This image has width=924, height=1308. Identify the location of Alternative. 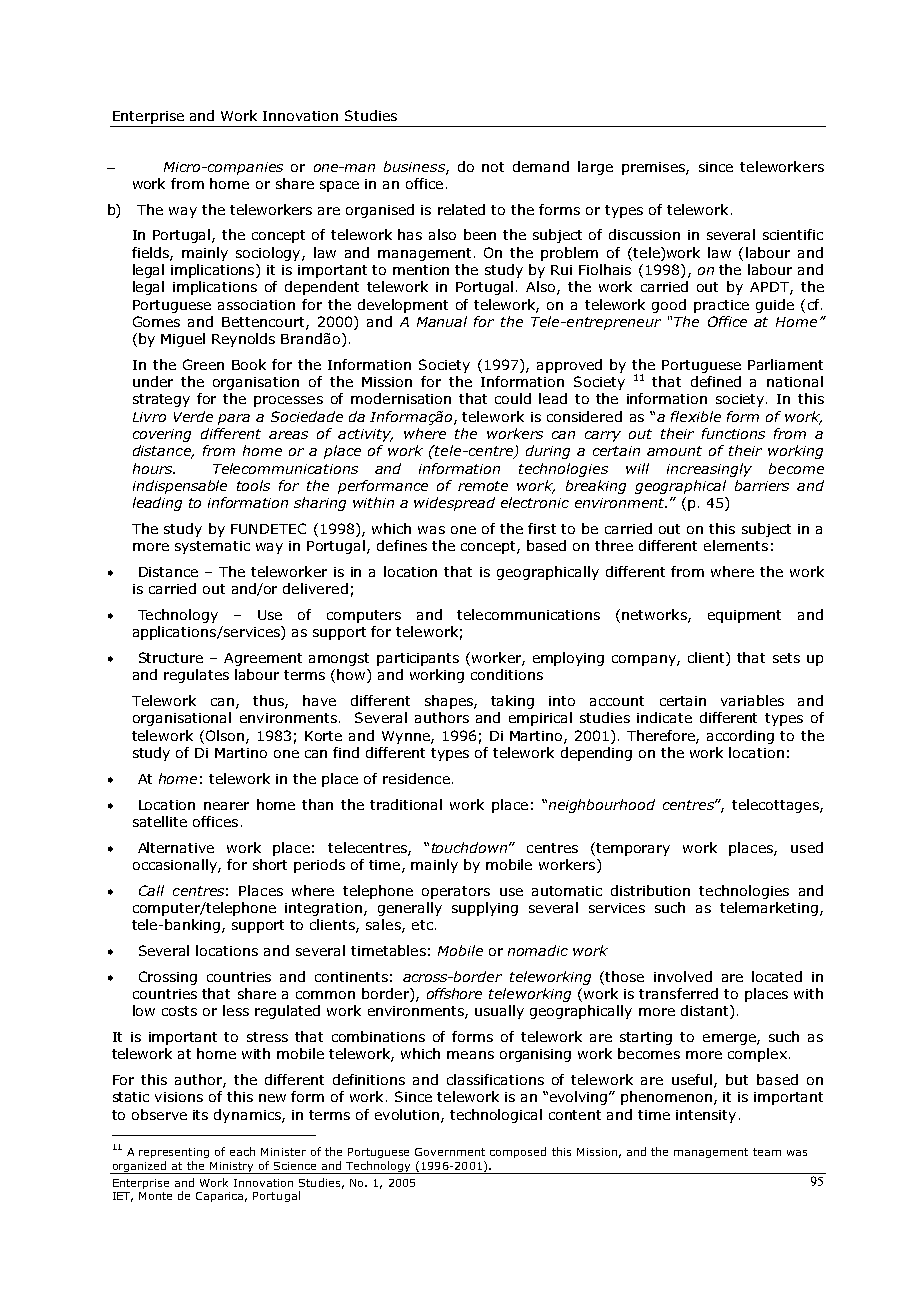
(176, 847).
